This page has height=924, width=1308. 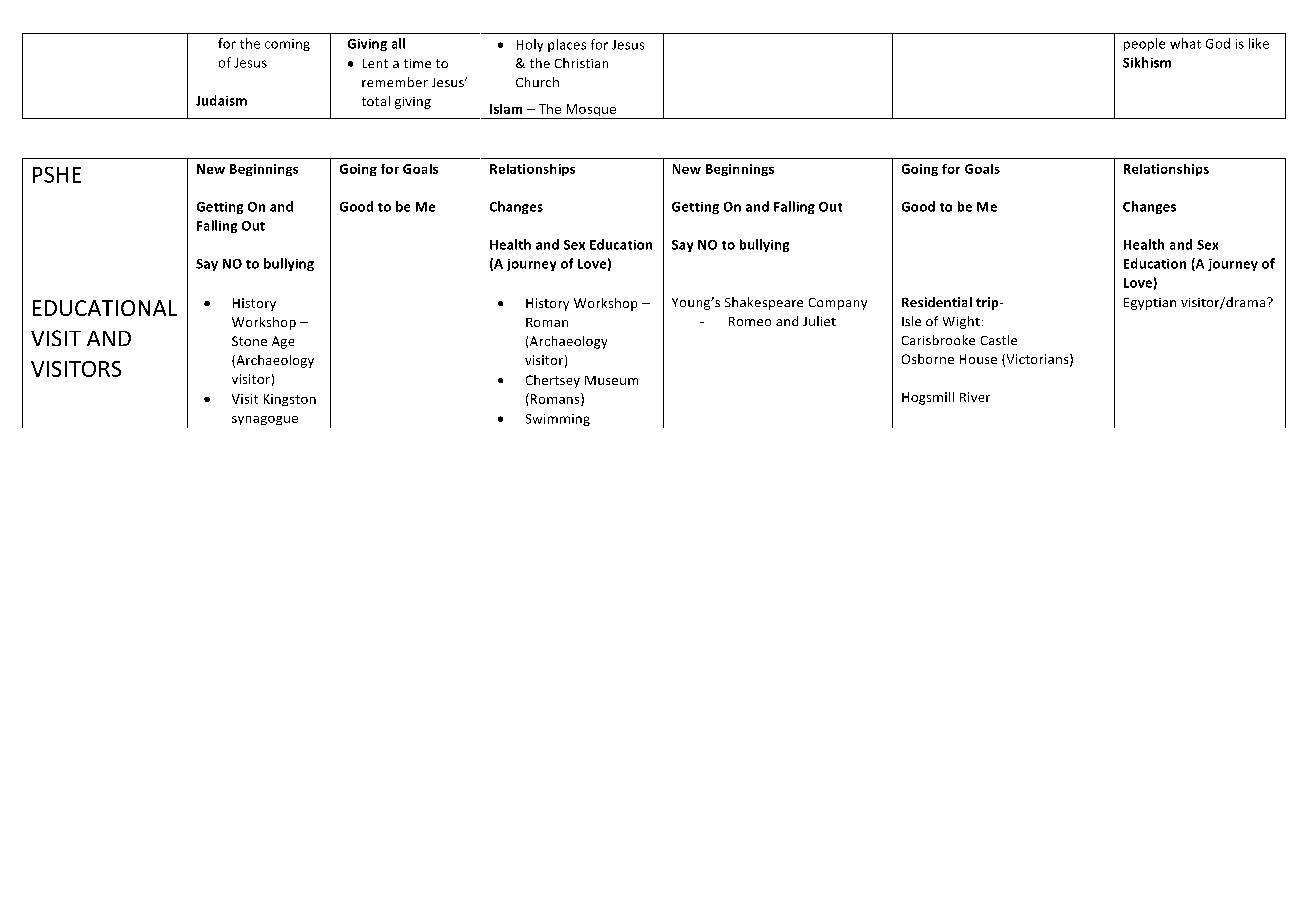 What do you see at coordinates (249, 341) in the page?
I see `Stone` at bounding box center [249, 341].
